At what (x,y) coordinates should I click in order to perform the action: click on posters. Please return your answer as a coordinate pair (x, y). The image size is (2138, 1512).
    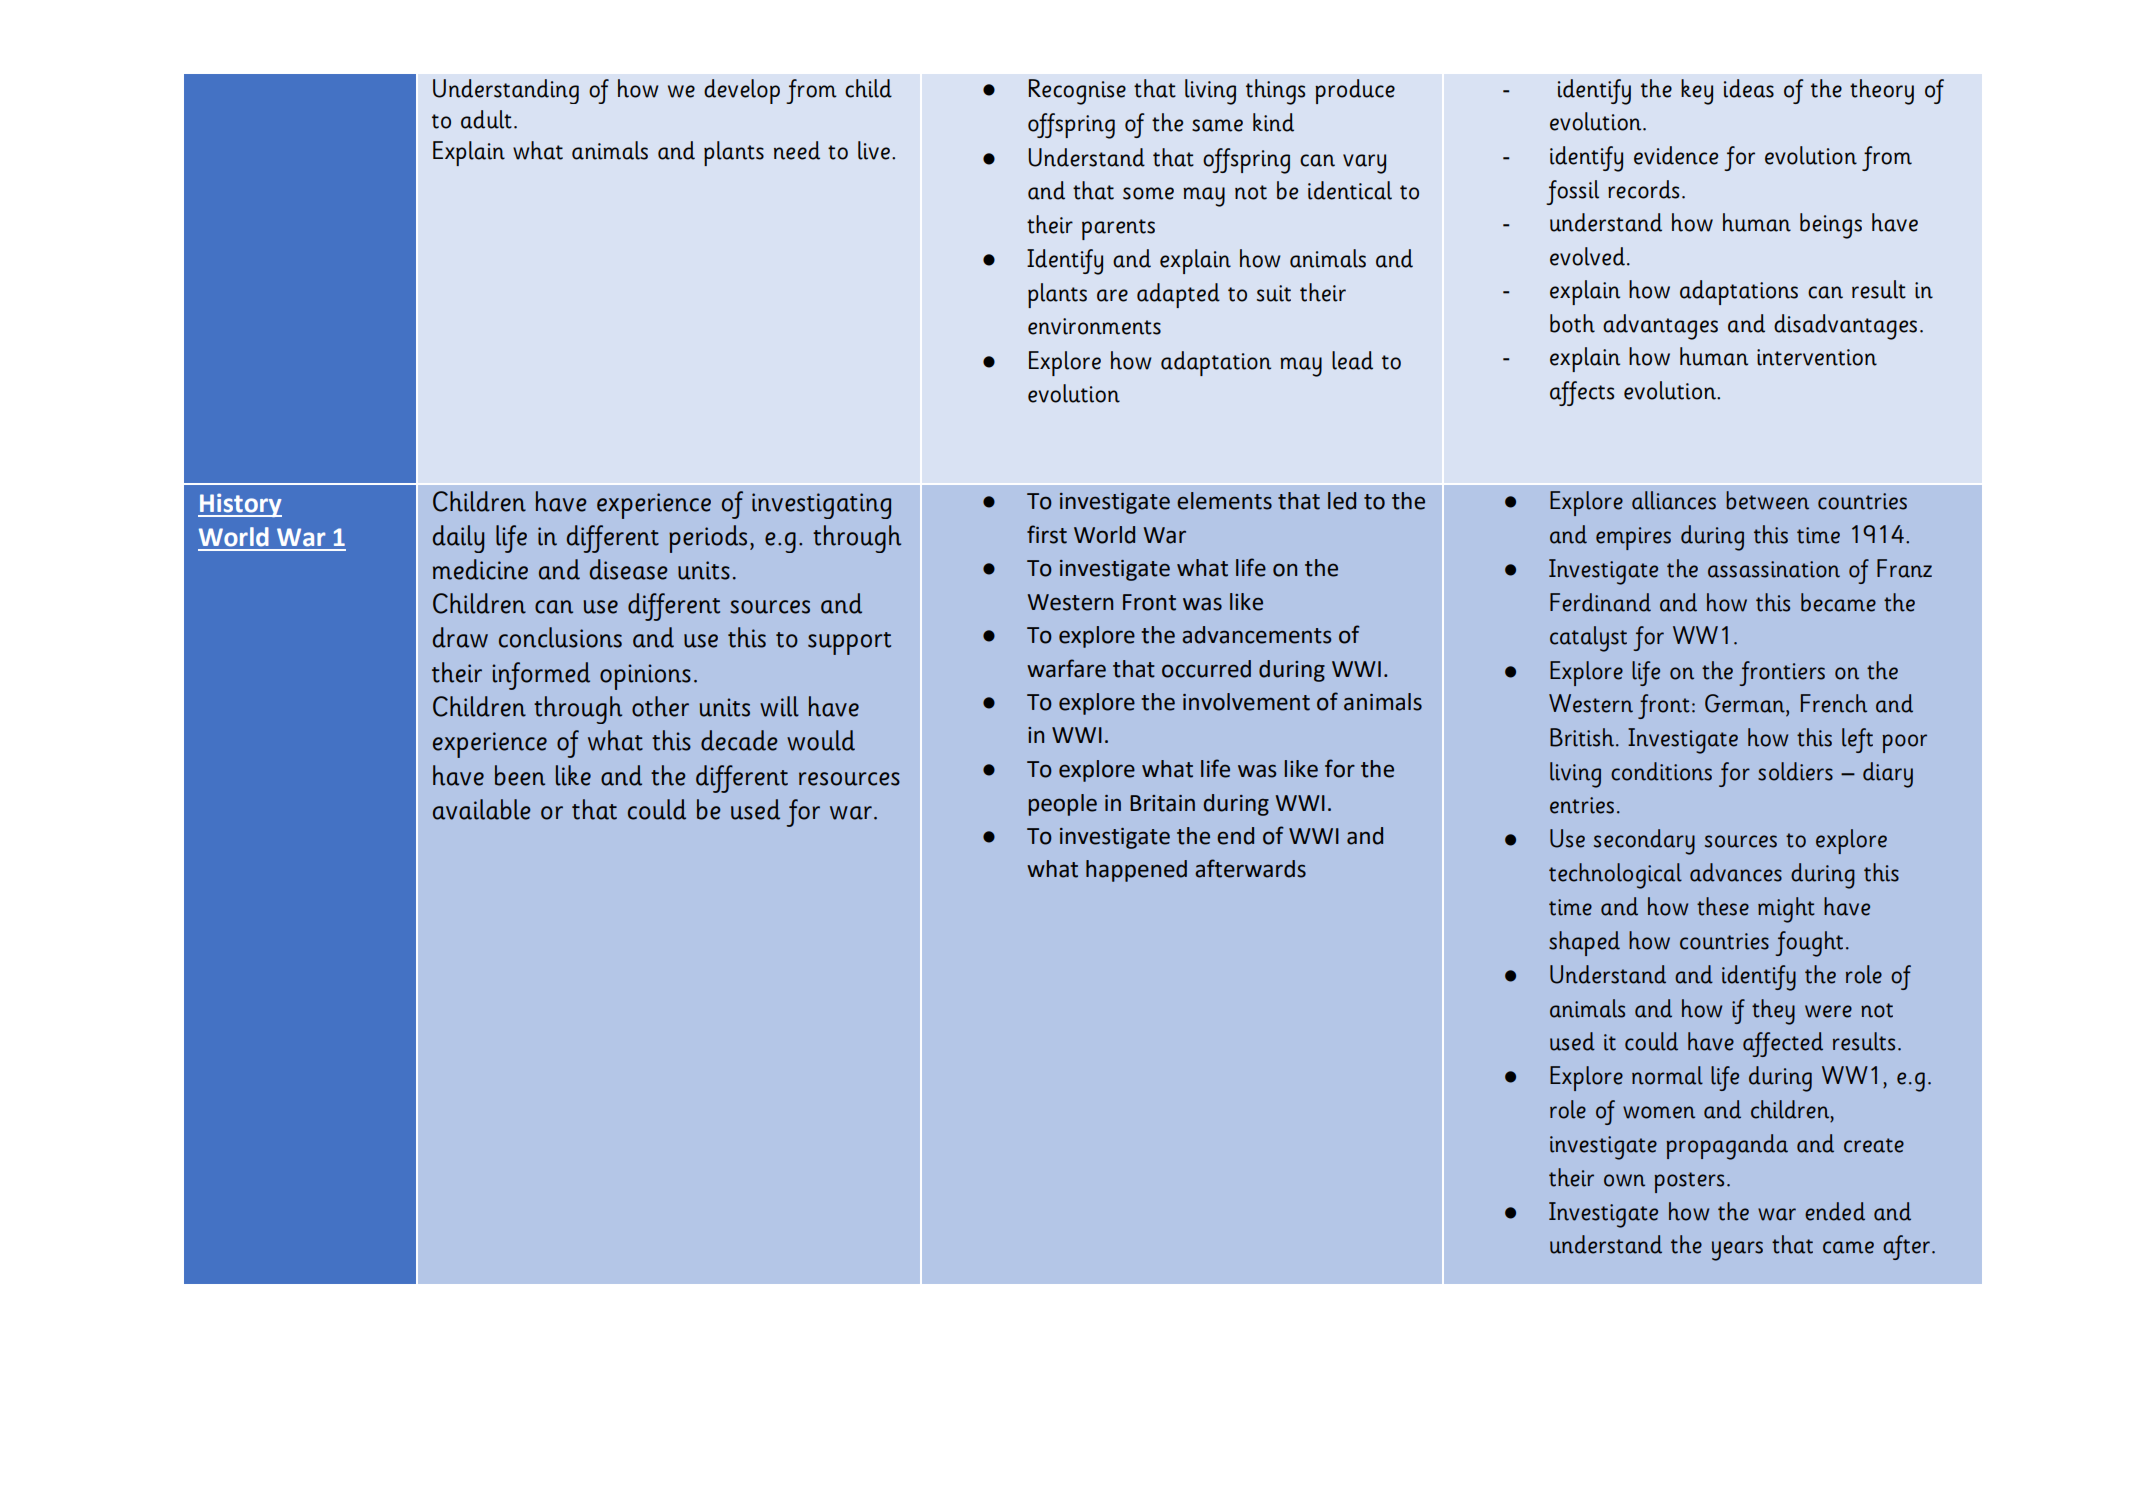
    Looking at the image, I should click on (1689, 1182).
